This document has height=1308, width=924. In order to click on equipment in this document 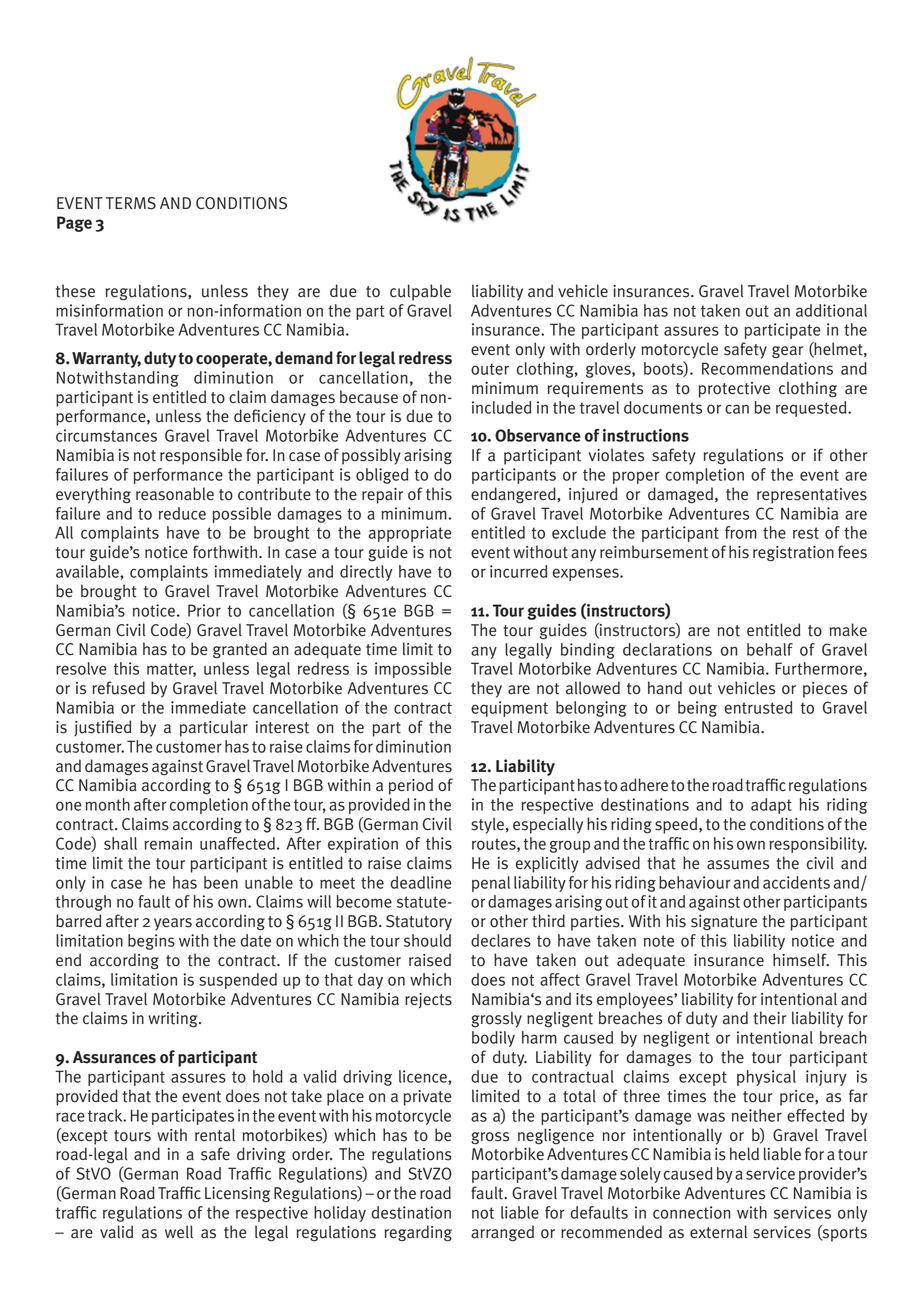, I will do `click(509, 709)`.
